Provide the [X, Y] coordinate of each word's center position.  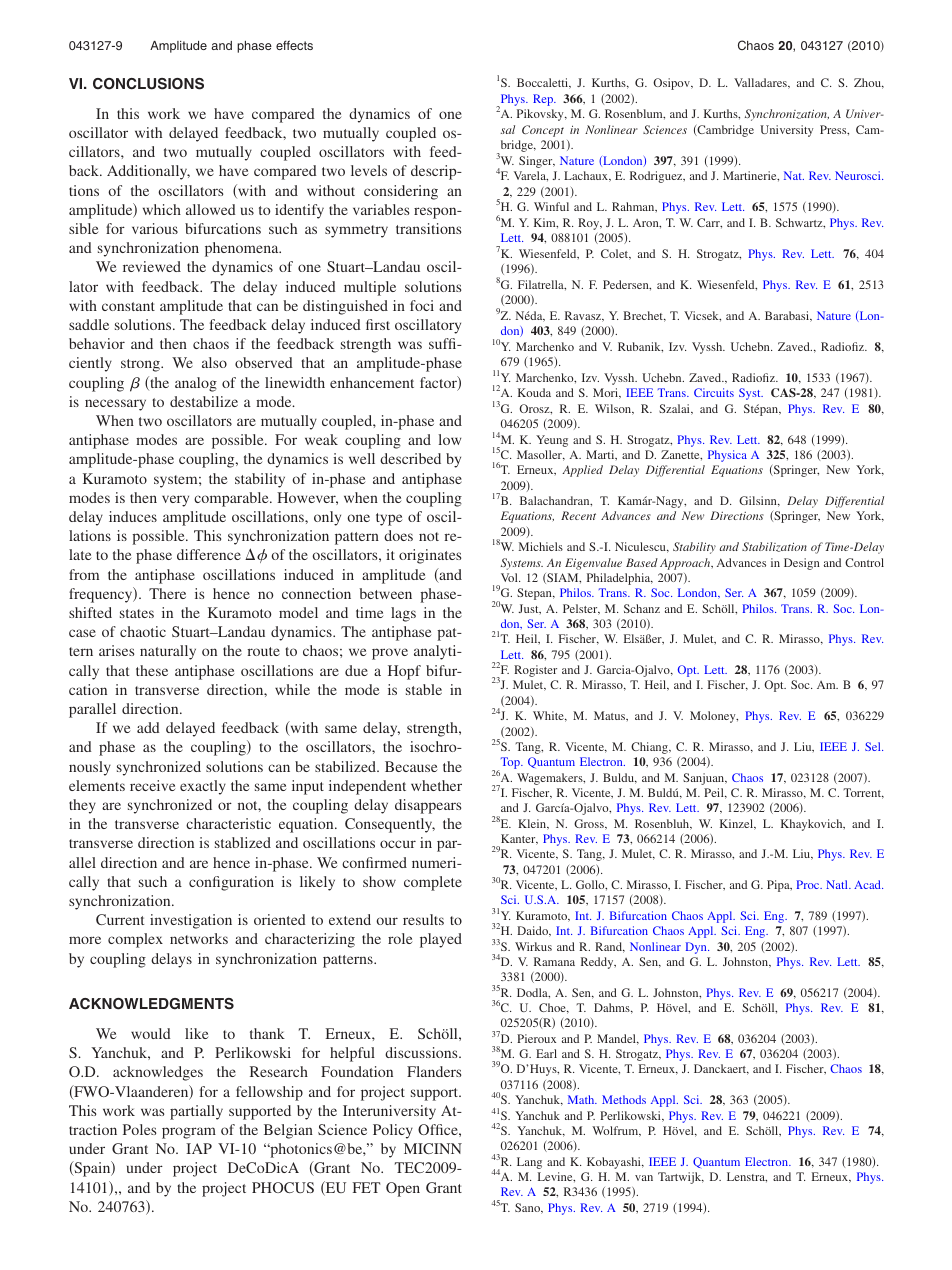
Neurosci [859, 175]
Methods [624, 1099]
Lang [529, 1163]
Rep [544, 100]
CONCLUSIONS [148, 84]
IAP [199, 1148]
